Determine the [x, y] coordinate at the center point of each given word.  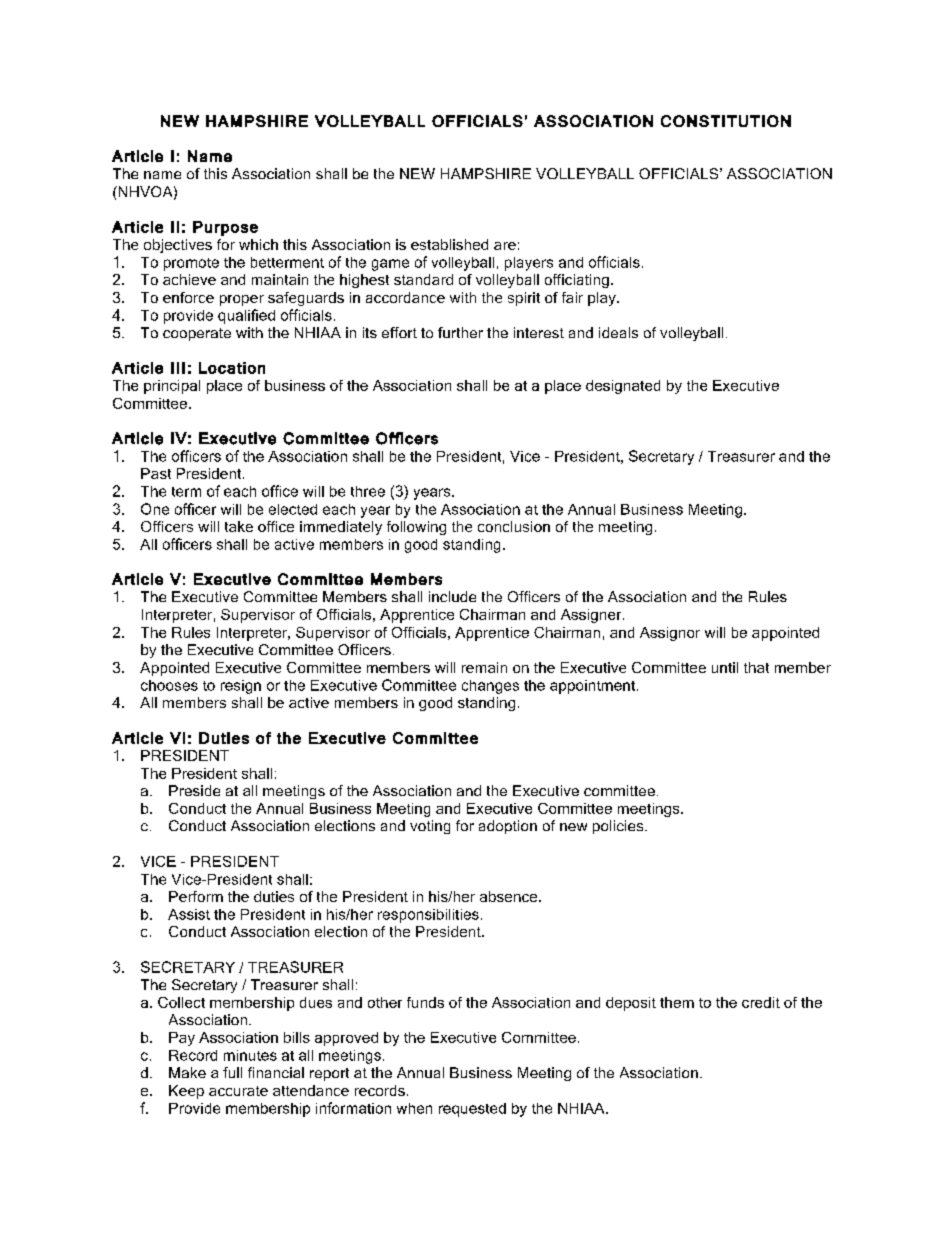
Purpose [225, 228]
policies [619, 827]
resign [241, 687]
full [232, 1072]
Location [232, 368]
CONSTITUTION [726, 121]
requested [472, 1110]
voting [430, 827]
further [460, 332]
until [725, 667]
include [452, 596]
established [449, 244]
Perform [196, 896]
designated [623, 387]
